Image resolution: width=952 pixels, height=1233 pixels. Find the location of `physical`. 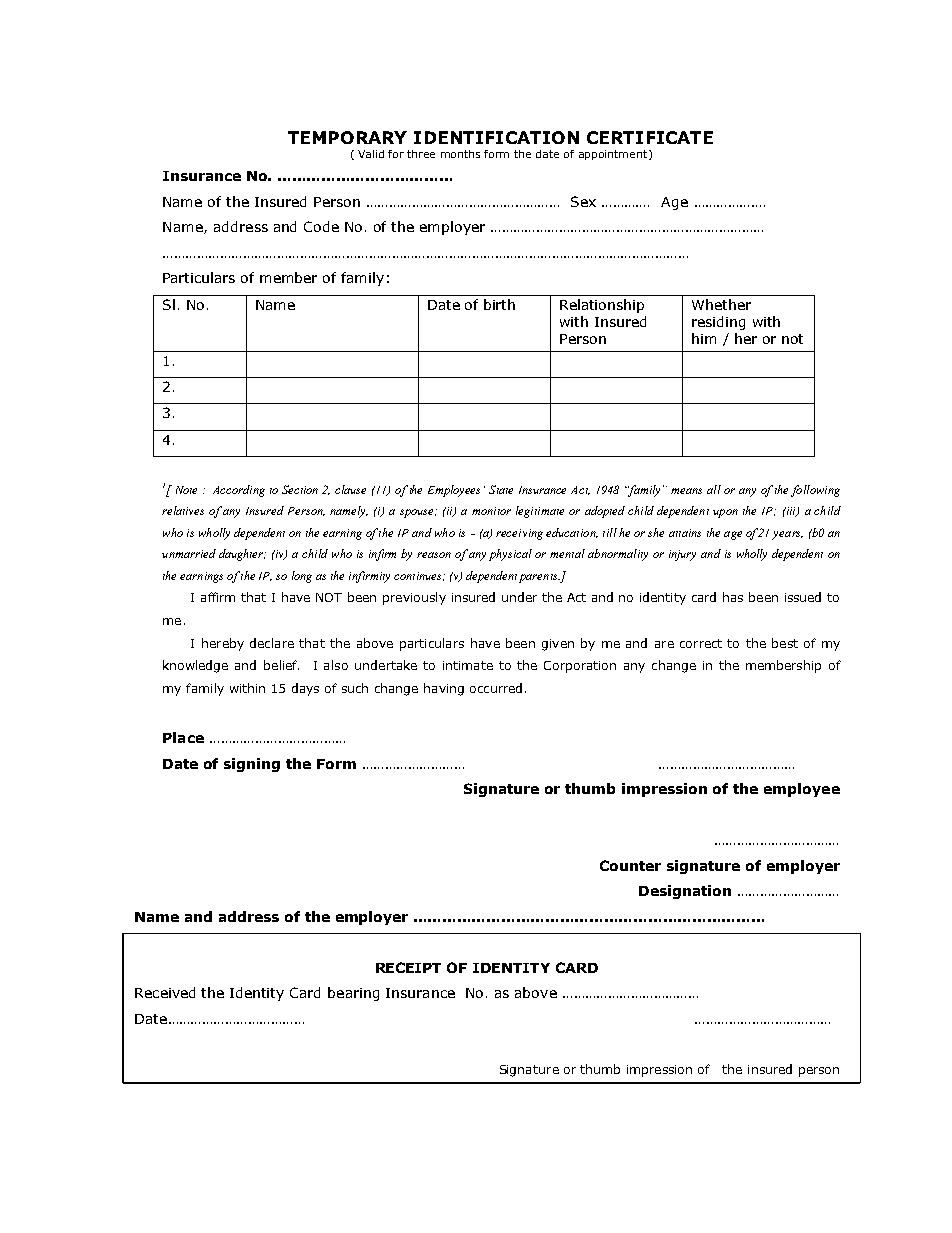

physical is located at coordinates (510, 555).
